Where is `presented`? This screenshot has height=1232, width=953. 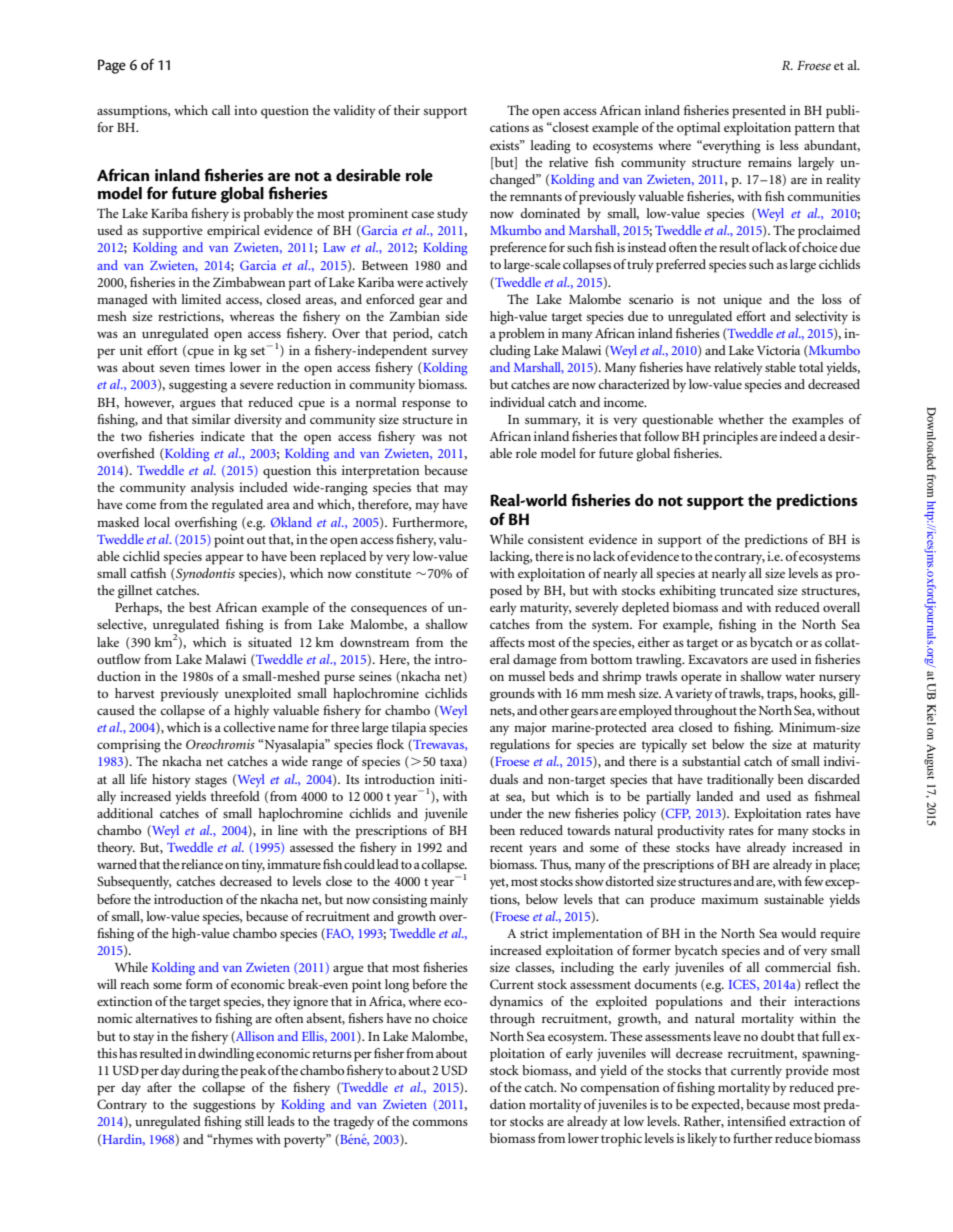
presented is located at coordinates (759, 112).
